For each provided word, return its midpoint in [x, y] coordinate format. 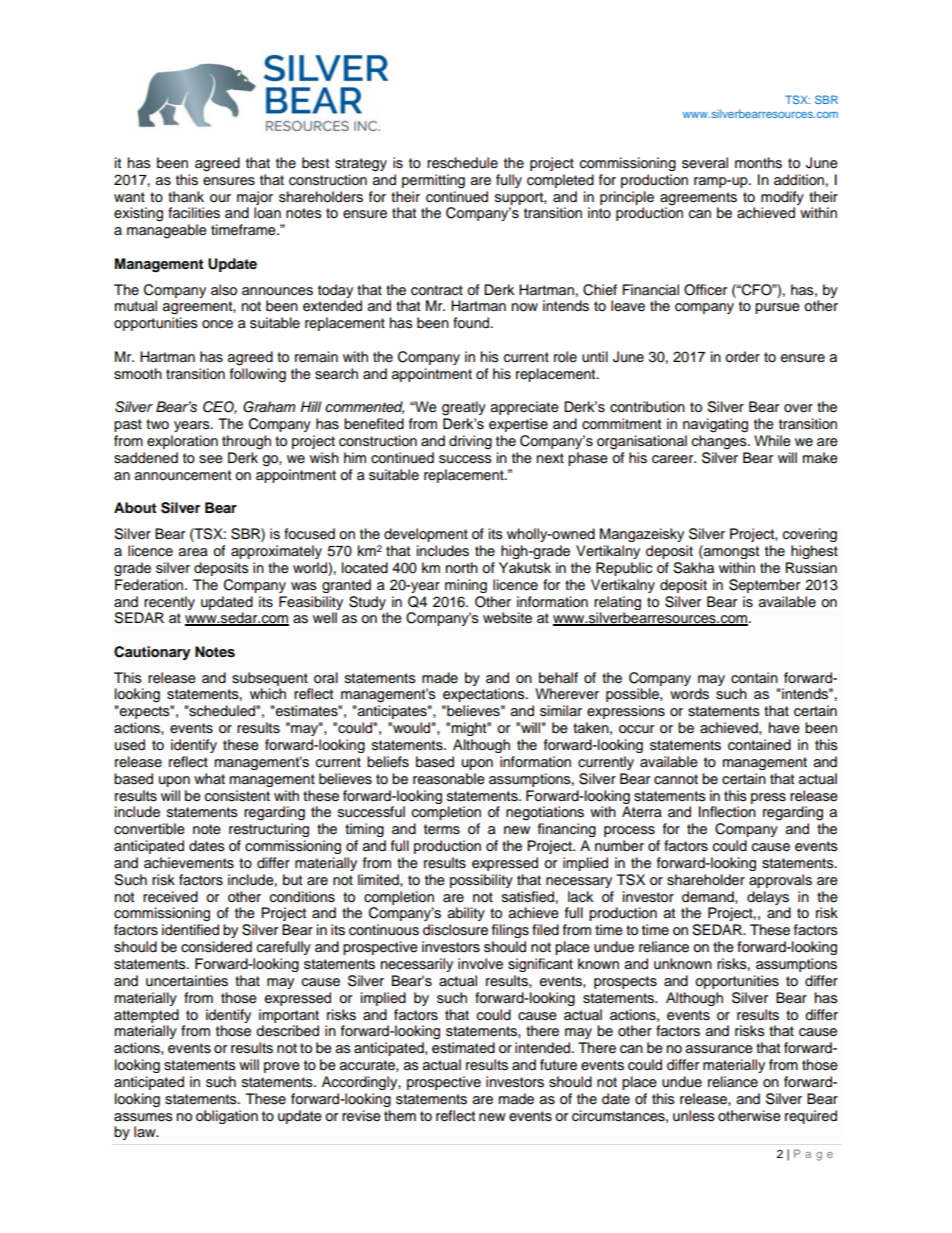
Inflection [727, 812]
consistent [237, 796]
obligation [227, 1117]
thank [186, 196]
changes [720, 442]
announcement [183, 475]
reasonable [449, 779]
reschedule [462, 163]
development [426, 535]
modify [782, 198]
